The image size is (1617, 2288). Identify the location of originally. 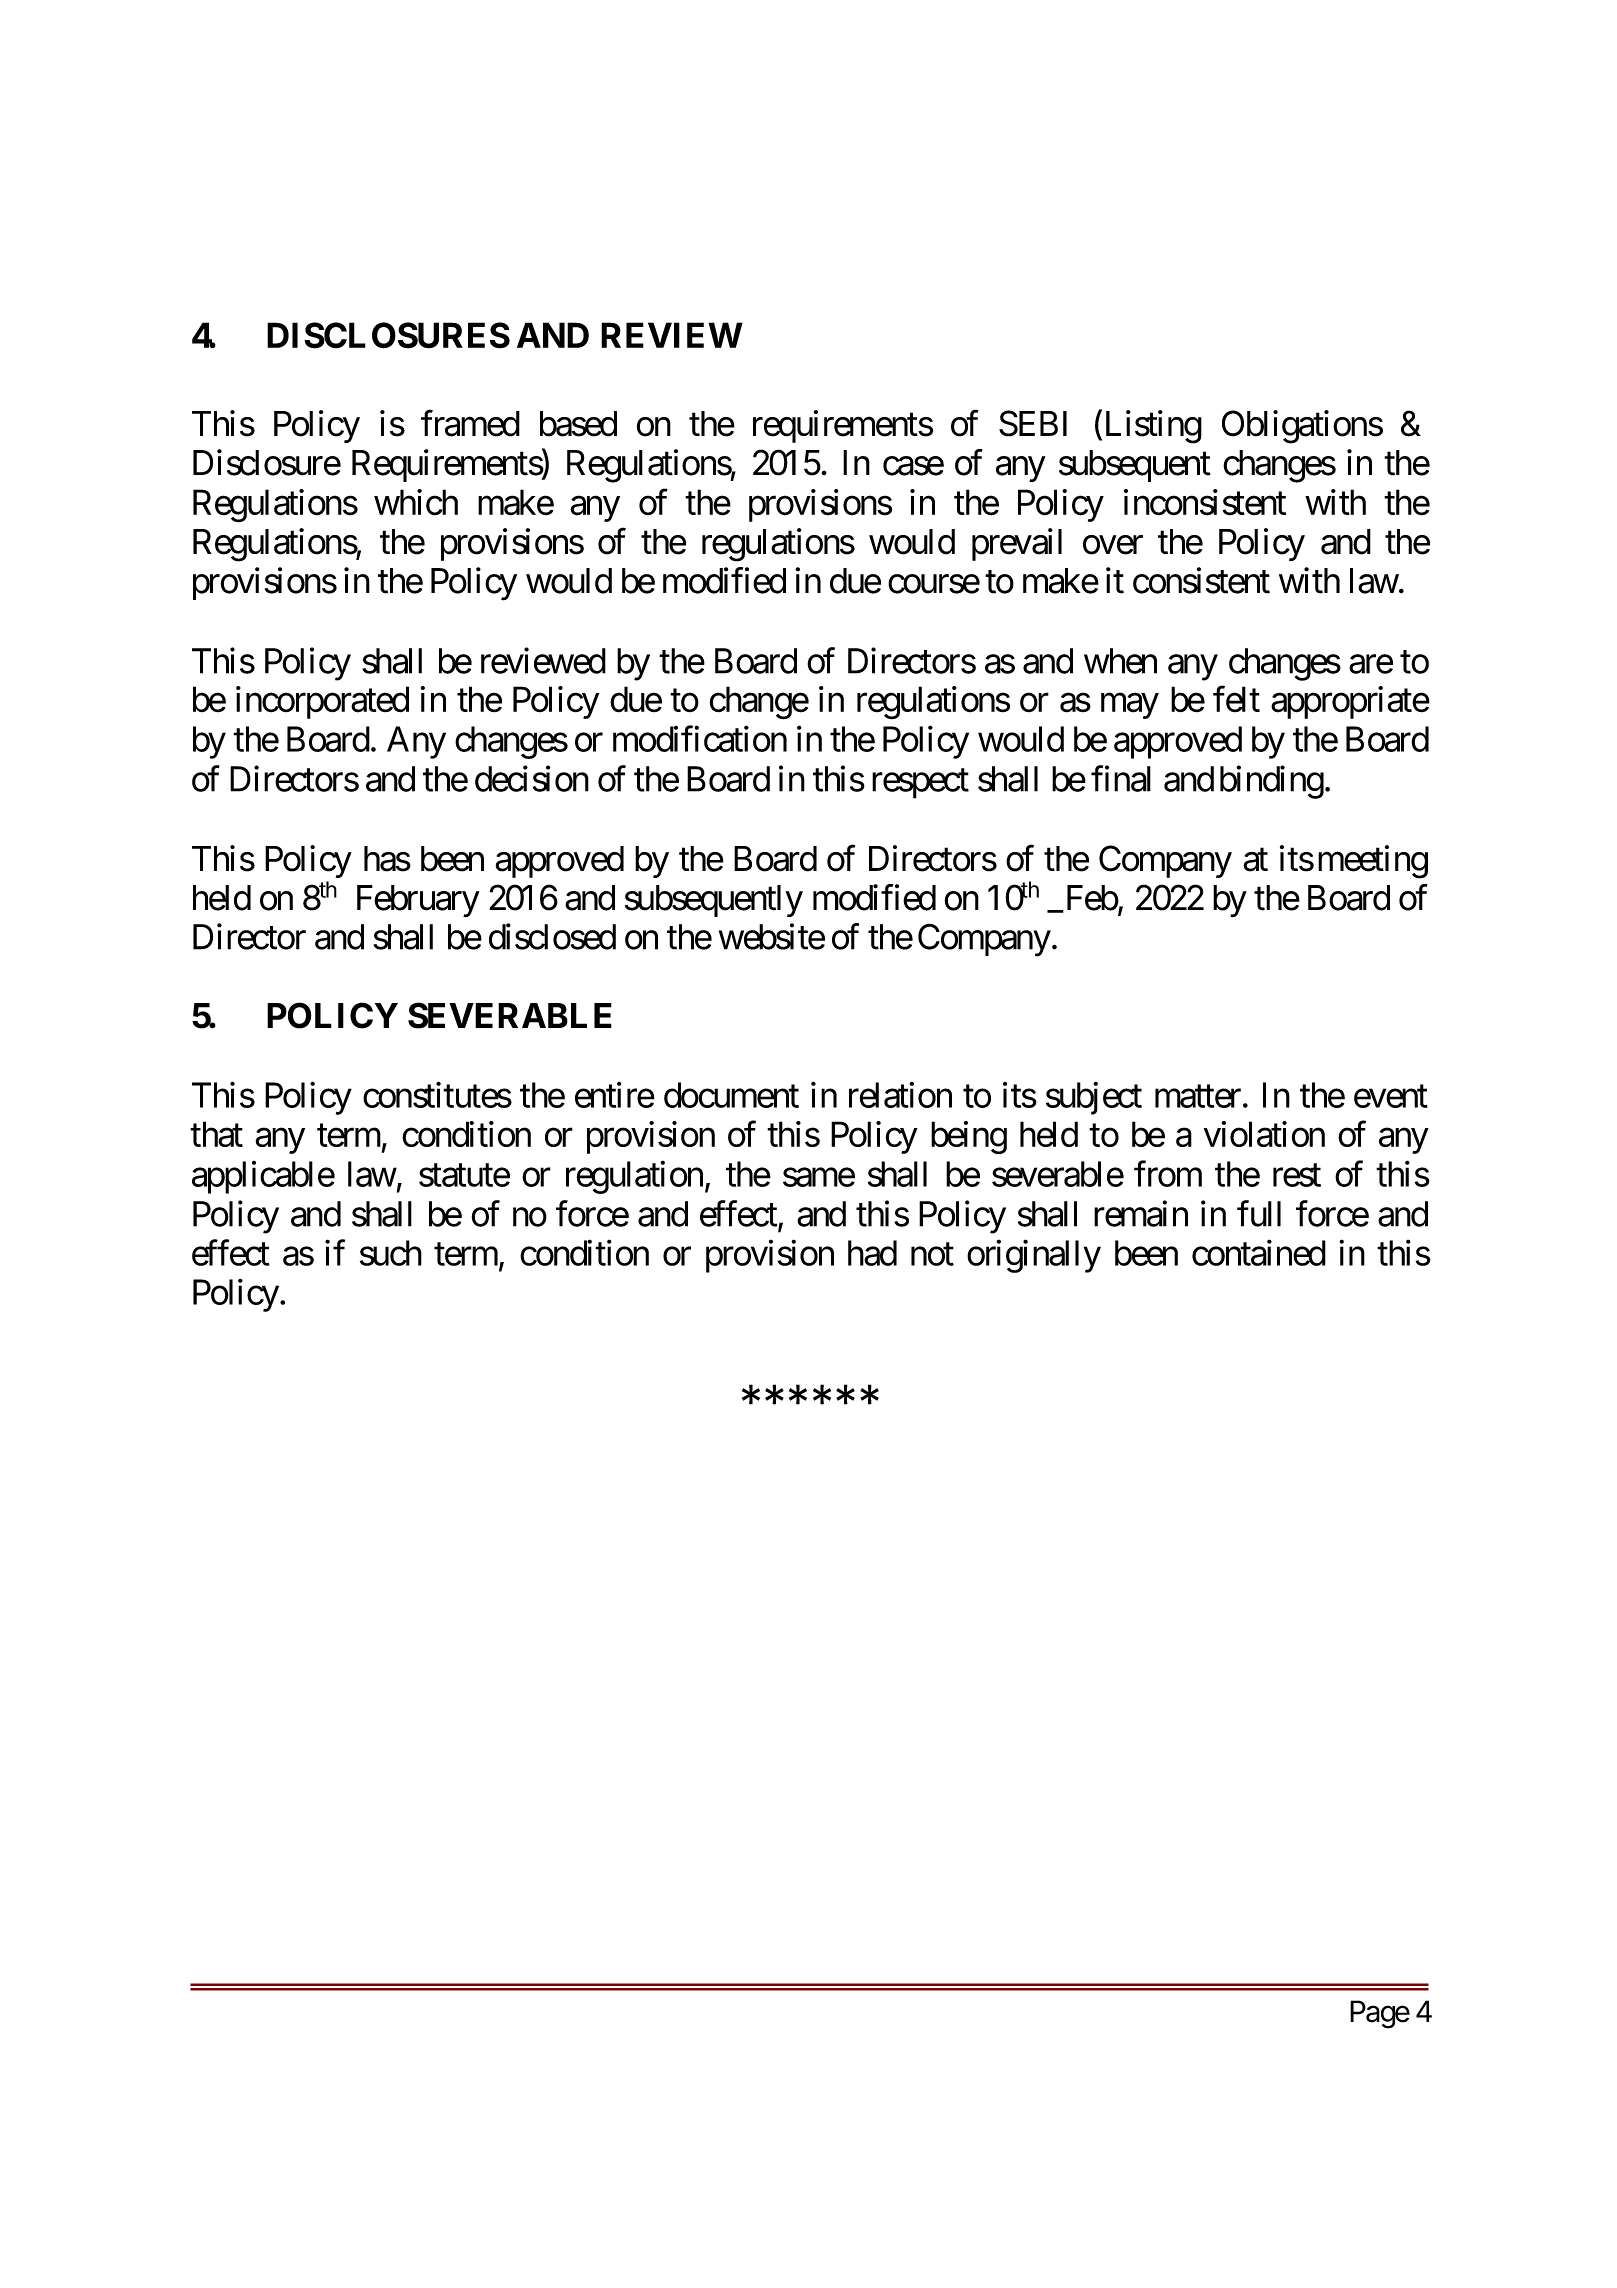
(1034, 1256).
